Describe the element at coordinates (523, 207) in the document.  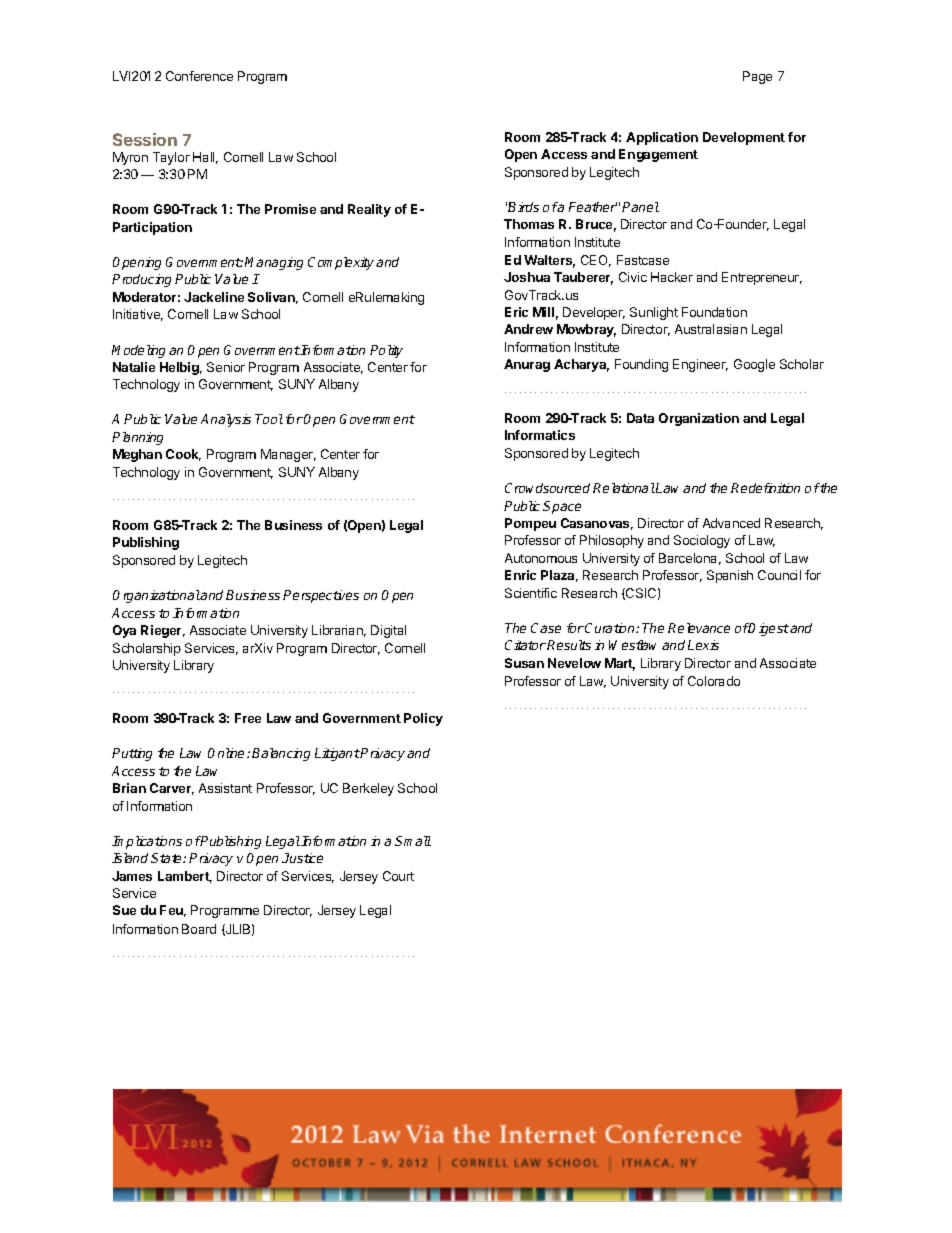
I see `Birds` at that location.
